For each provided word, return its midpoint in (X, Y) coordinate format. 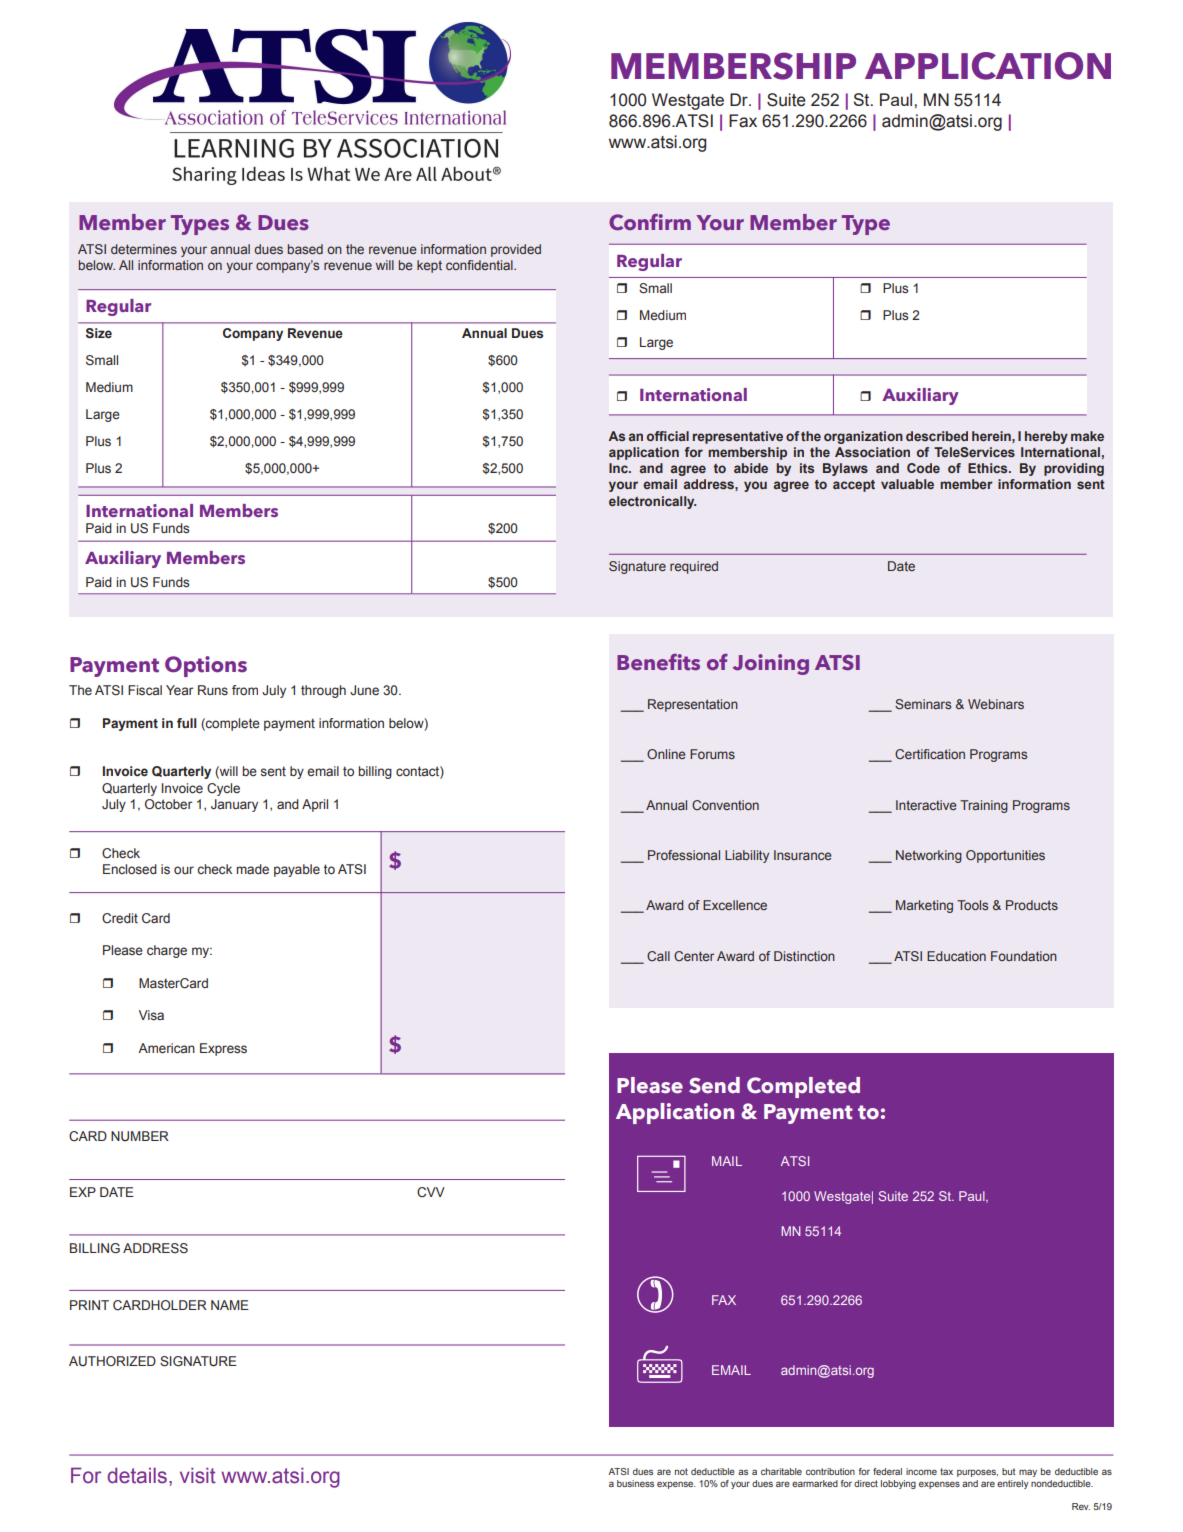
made (252, 869)
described (937, 436)
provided (516, 250)
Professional (684, 855)
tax (946, 1471)
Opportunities (1005, 856)
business (635, 1483)
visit (198, 1475)
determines (144, 249)
